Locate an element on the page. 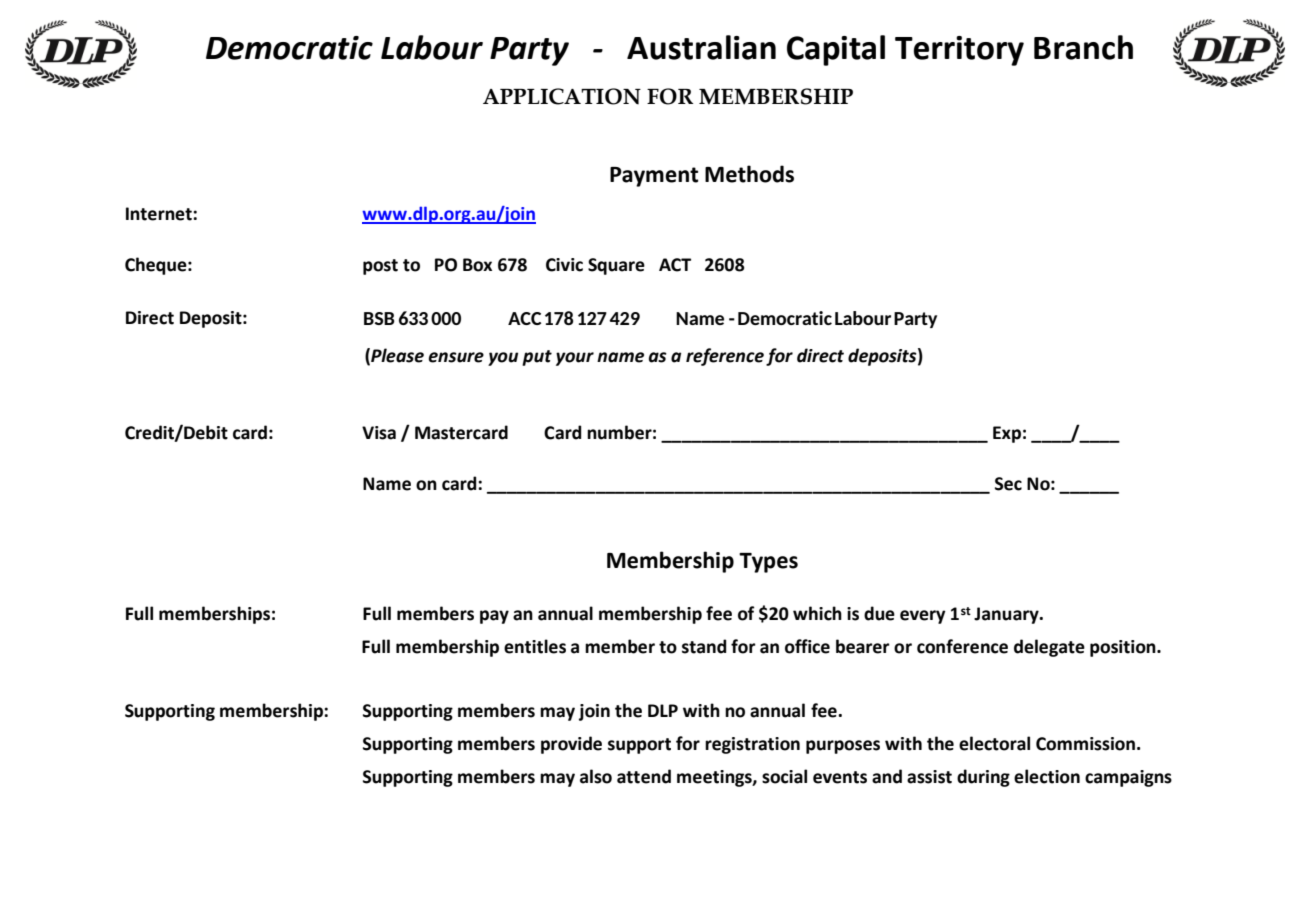  electoral is located at coordinates (994, 743).
